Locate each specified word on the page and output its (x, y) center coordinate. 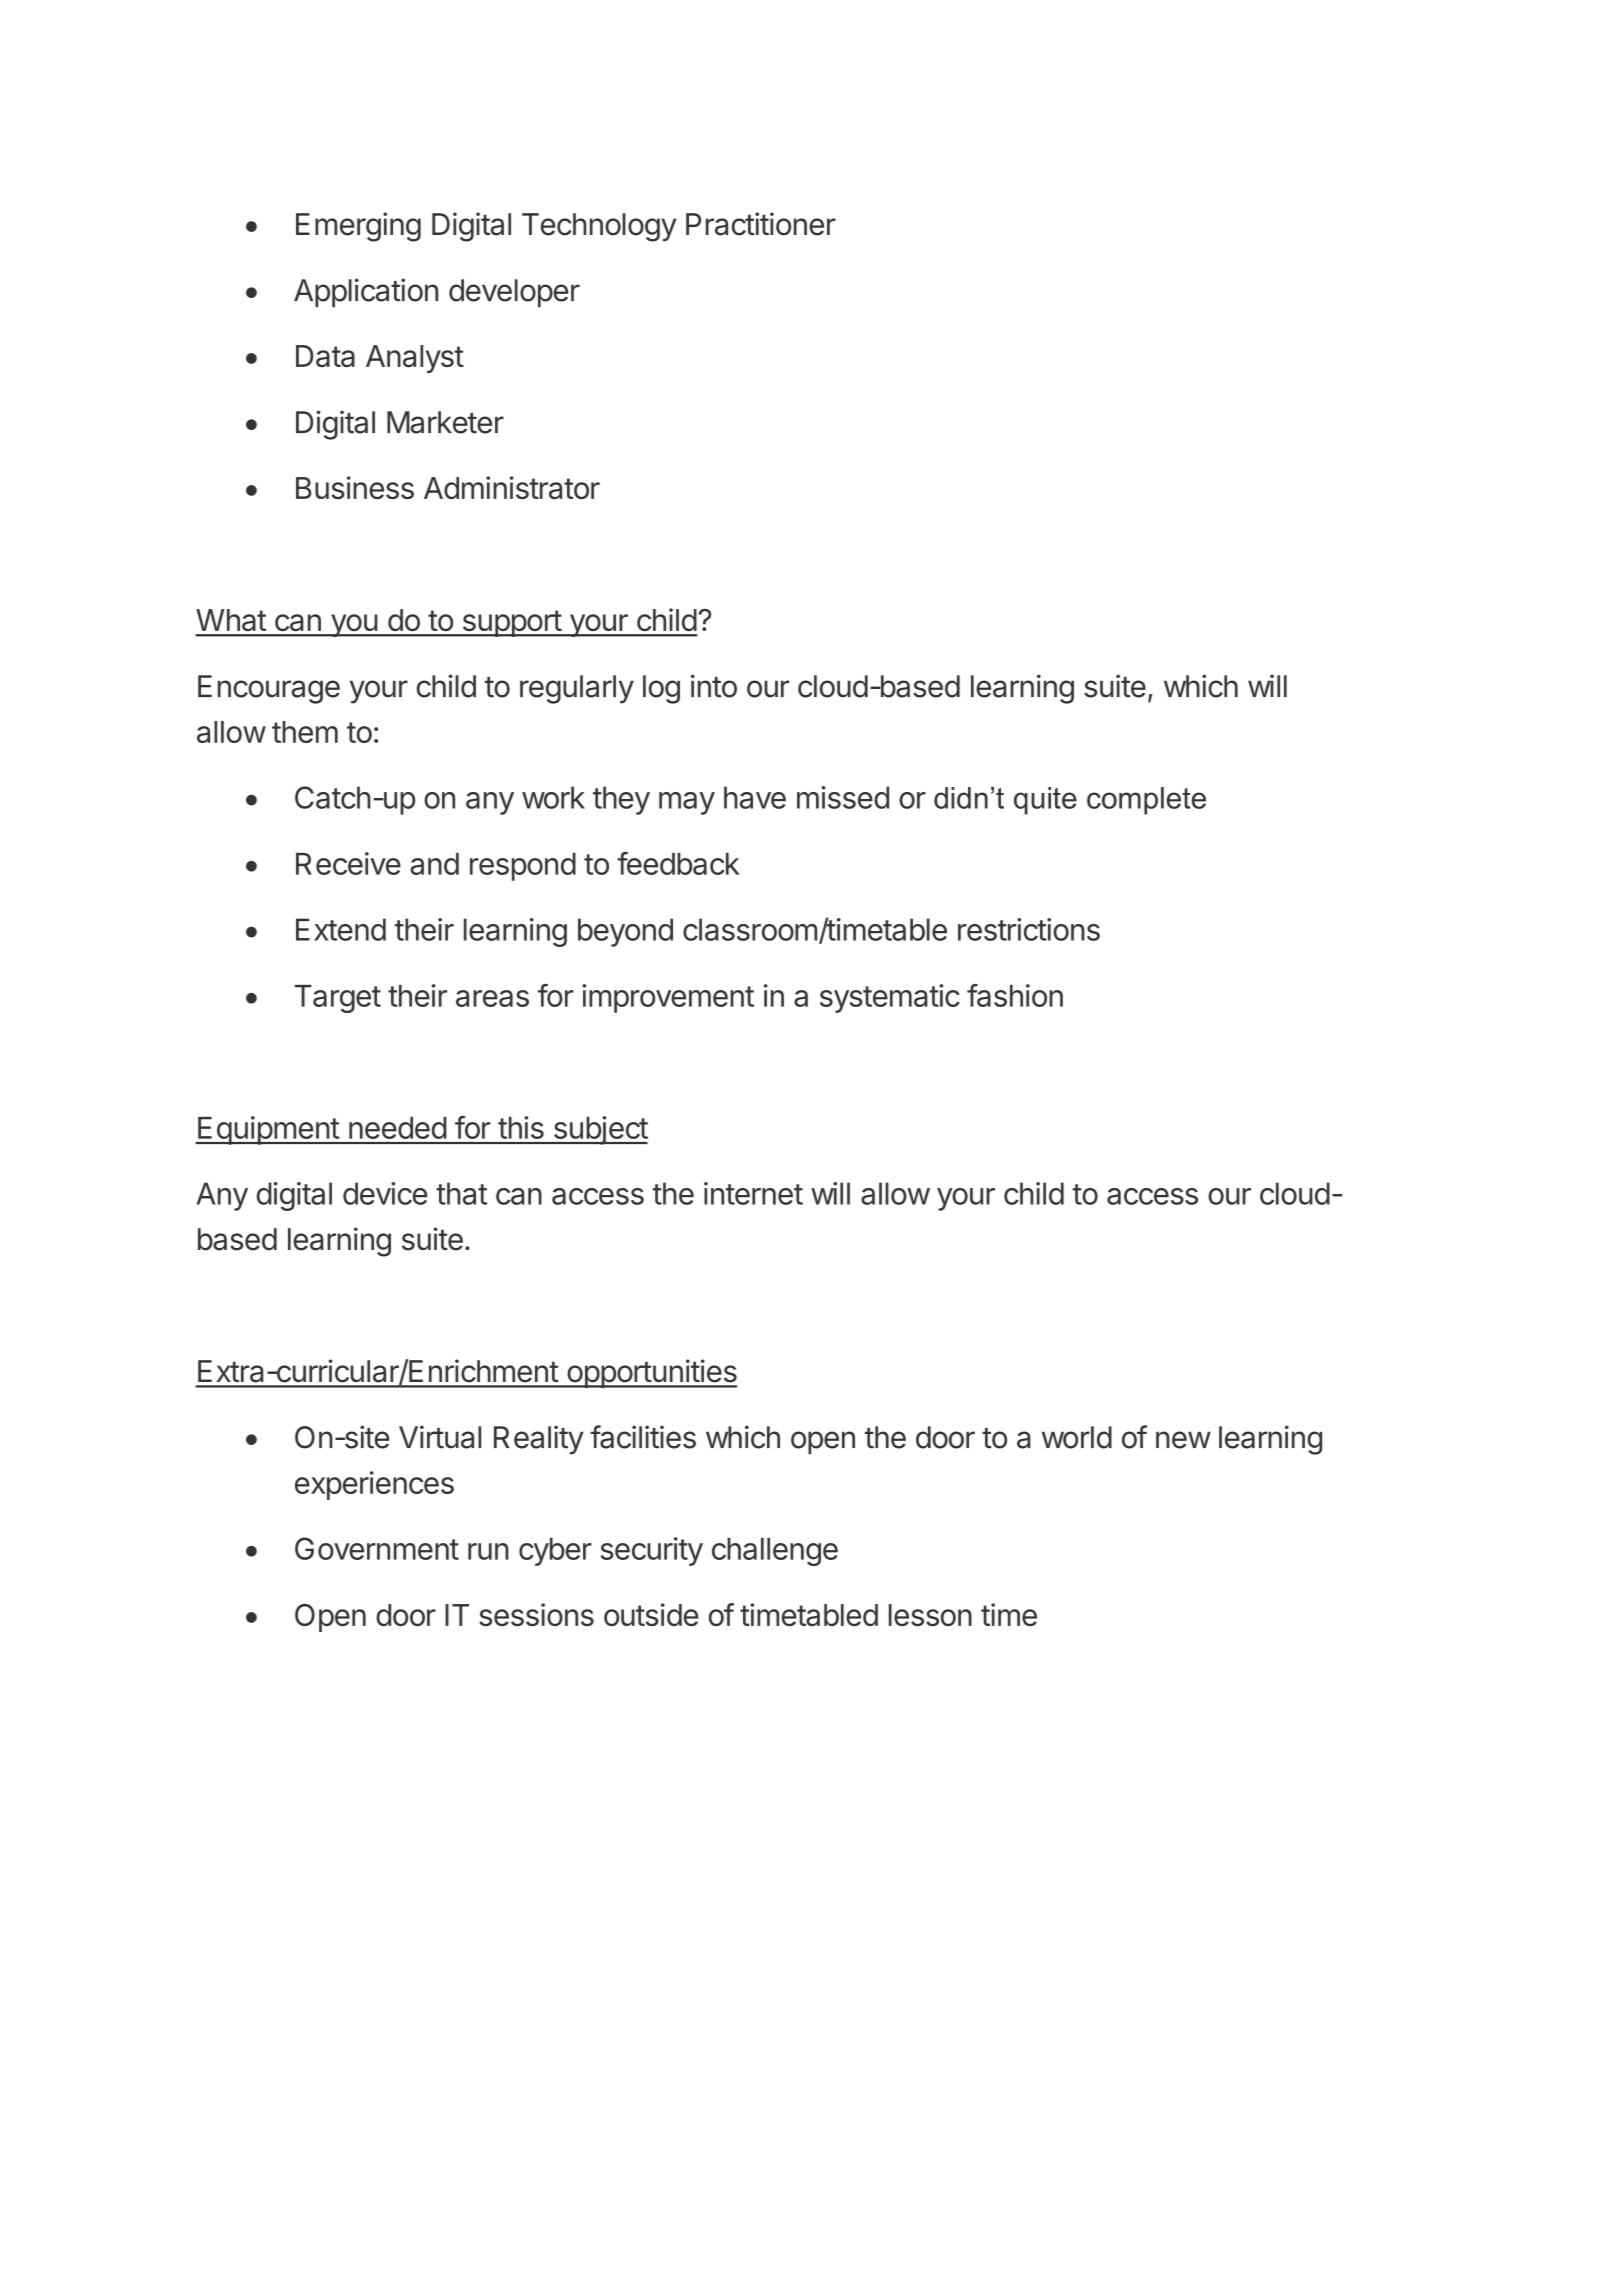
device (385, 1193)
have (755, 797)
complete (1146, 801)
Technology (599, 227)
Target (338, 999)
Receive (348, 863)
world (1077, 1437)
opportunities (651, 1373)
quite (1045, 801)
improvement (668, 998)
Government (377, 1548)
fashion (1015, 995)
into (714, 686)
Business (355, 487)
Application (366, 293)
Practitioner (761, 224)
